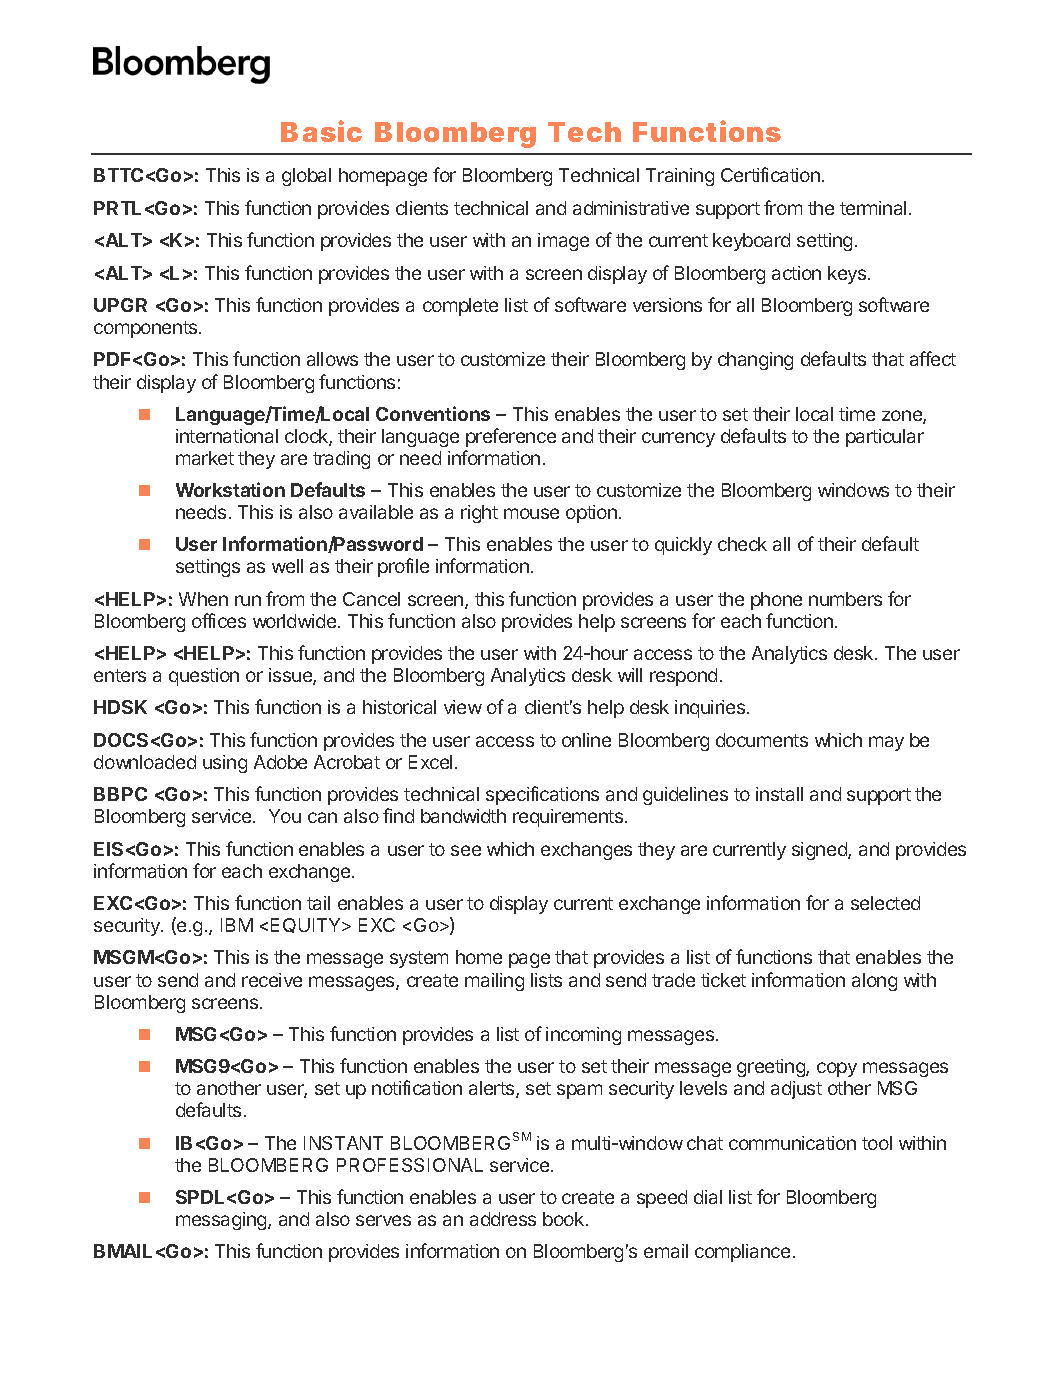  Describe the element at coordinates (563, 242) in the document. I see `image` at that location.
